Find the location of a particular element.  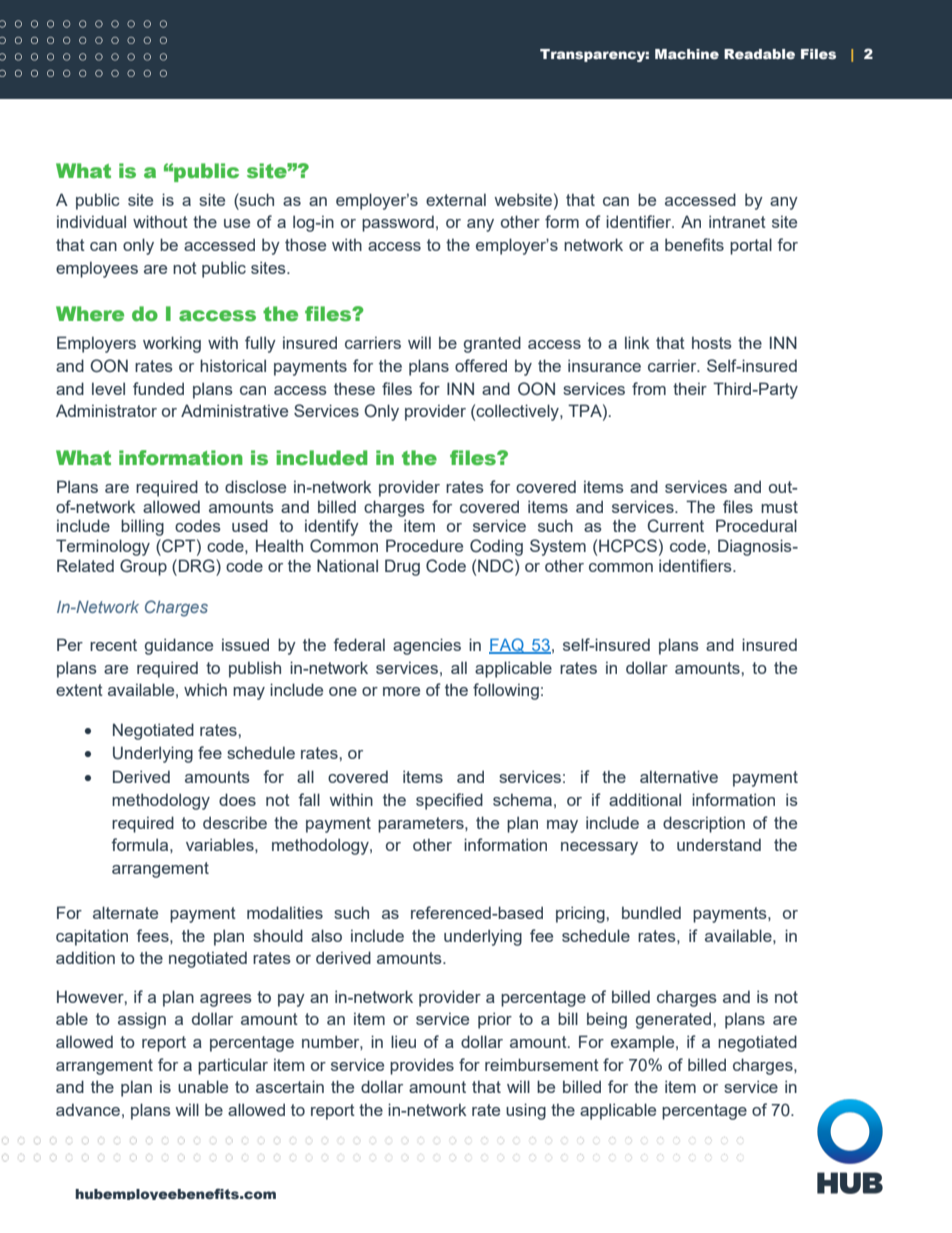

Current is located at coordinates (675, 526).
